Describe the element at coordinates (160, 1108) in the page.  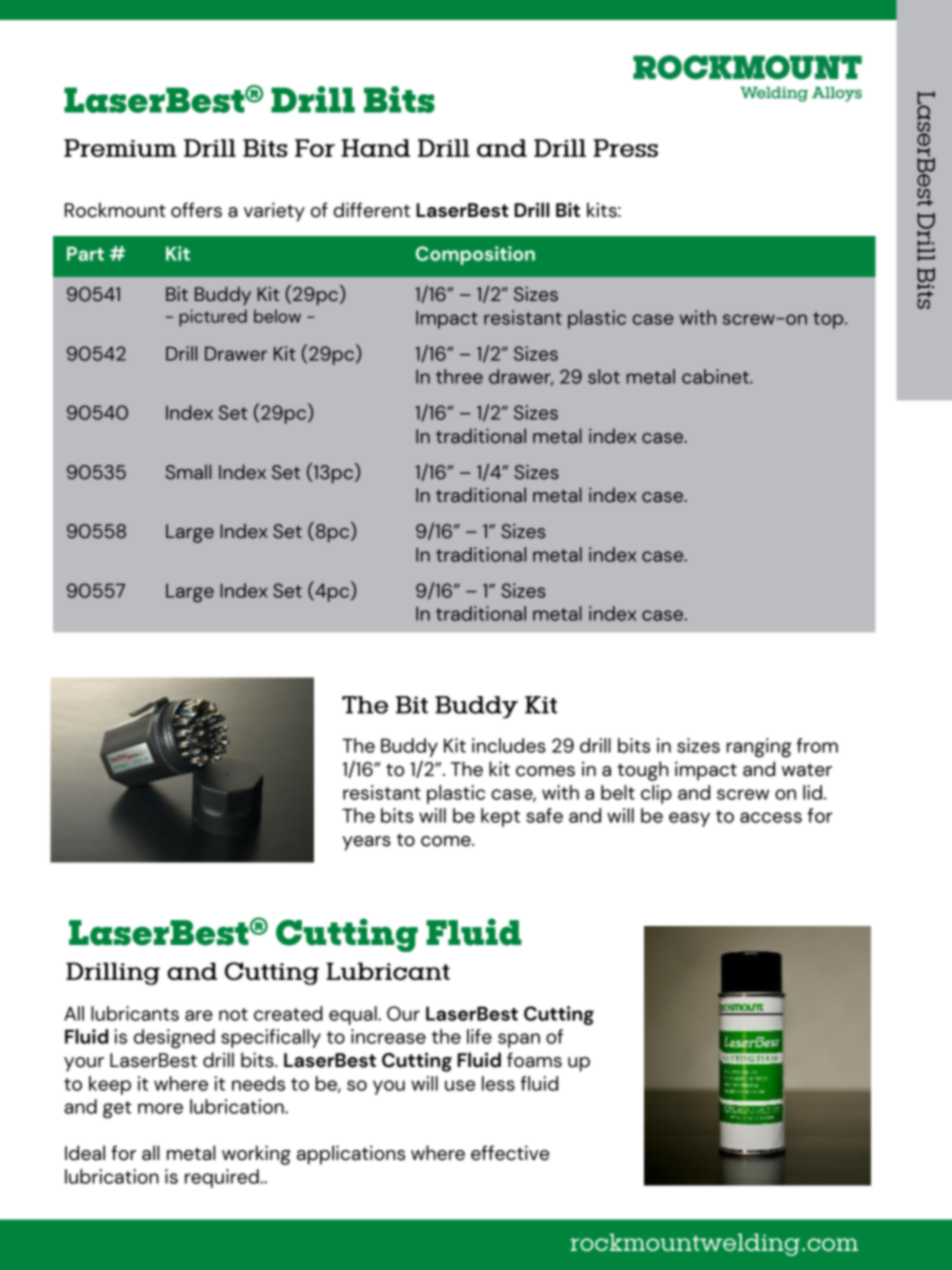
I see `more` at that location.
